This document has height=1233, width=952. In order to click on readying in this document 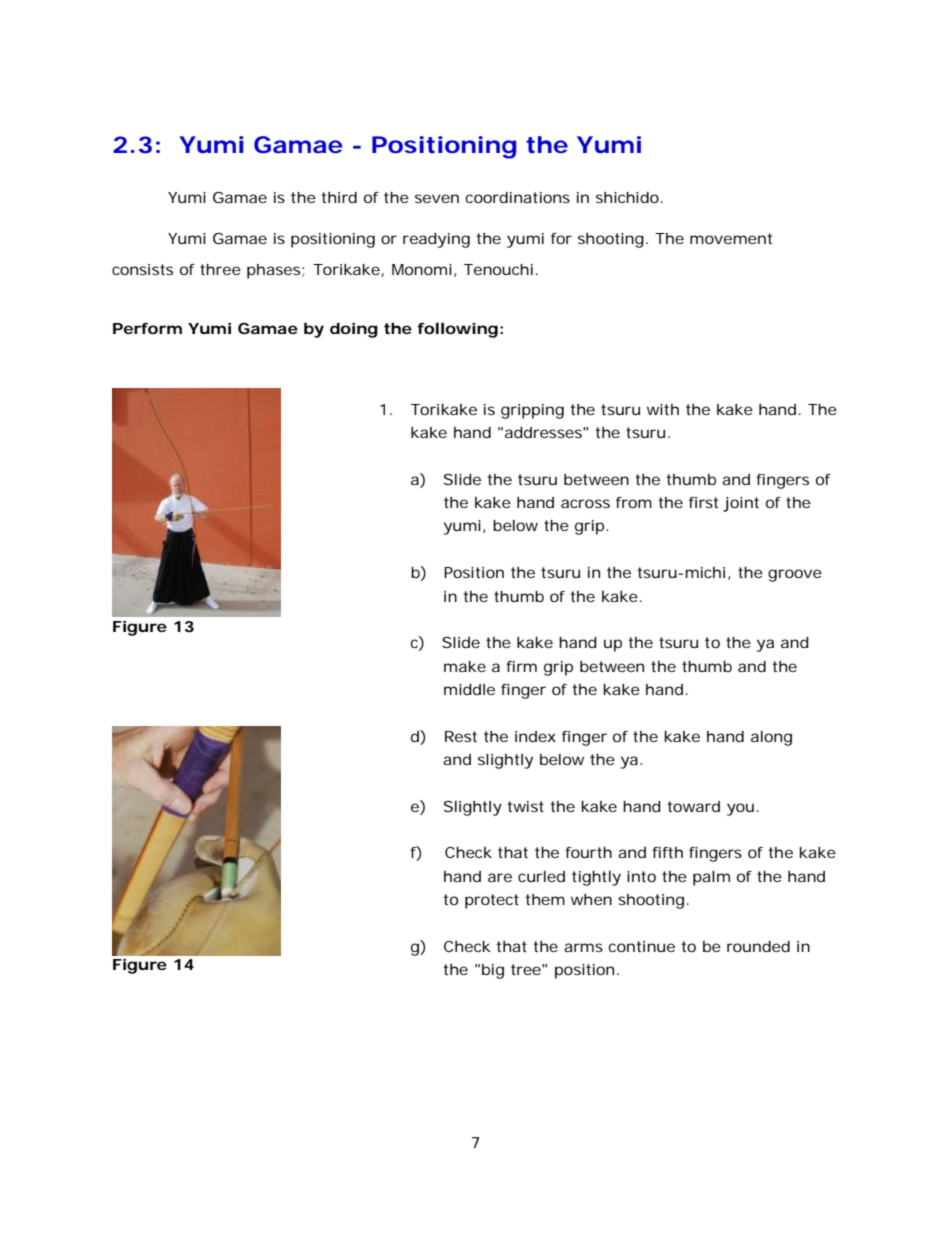, I will do `click(436, 240)`.
